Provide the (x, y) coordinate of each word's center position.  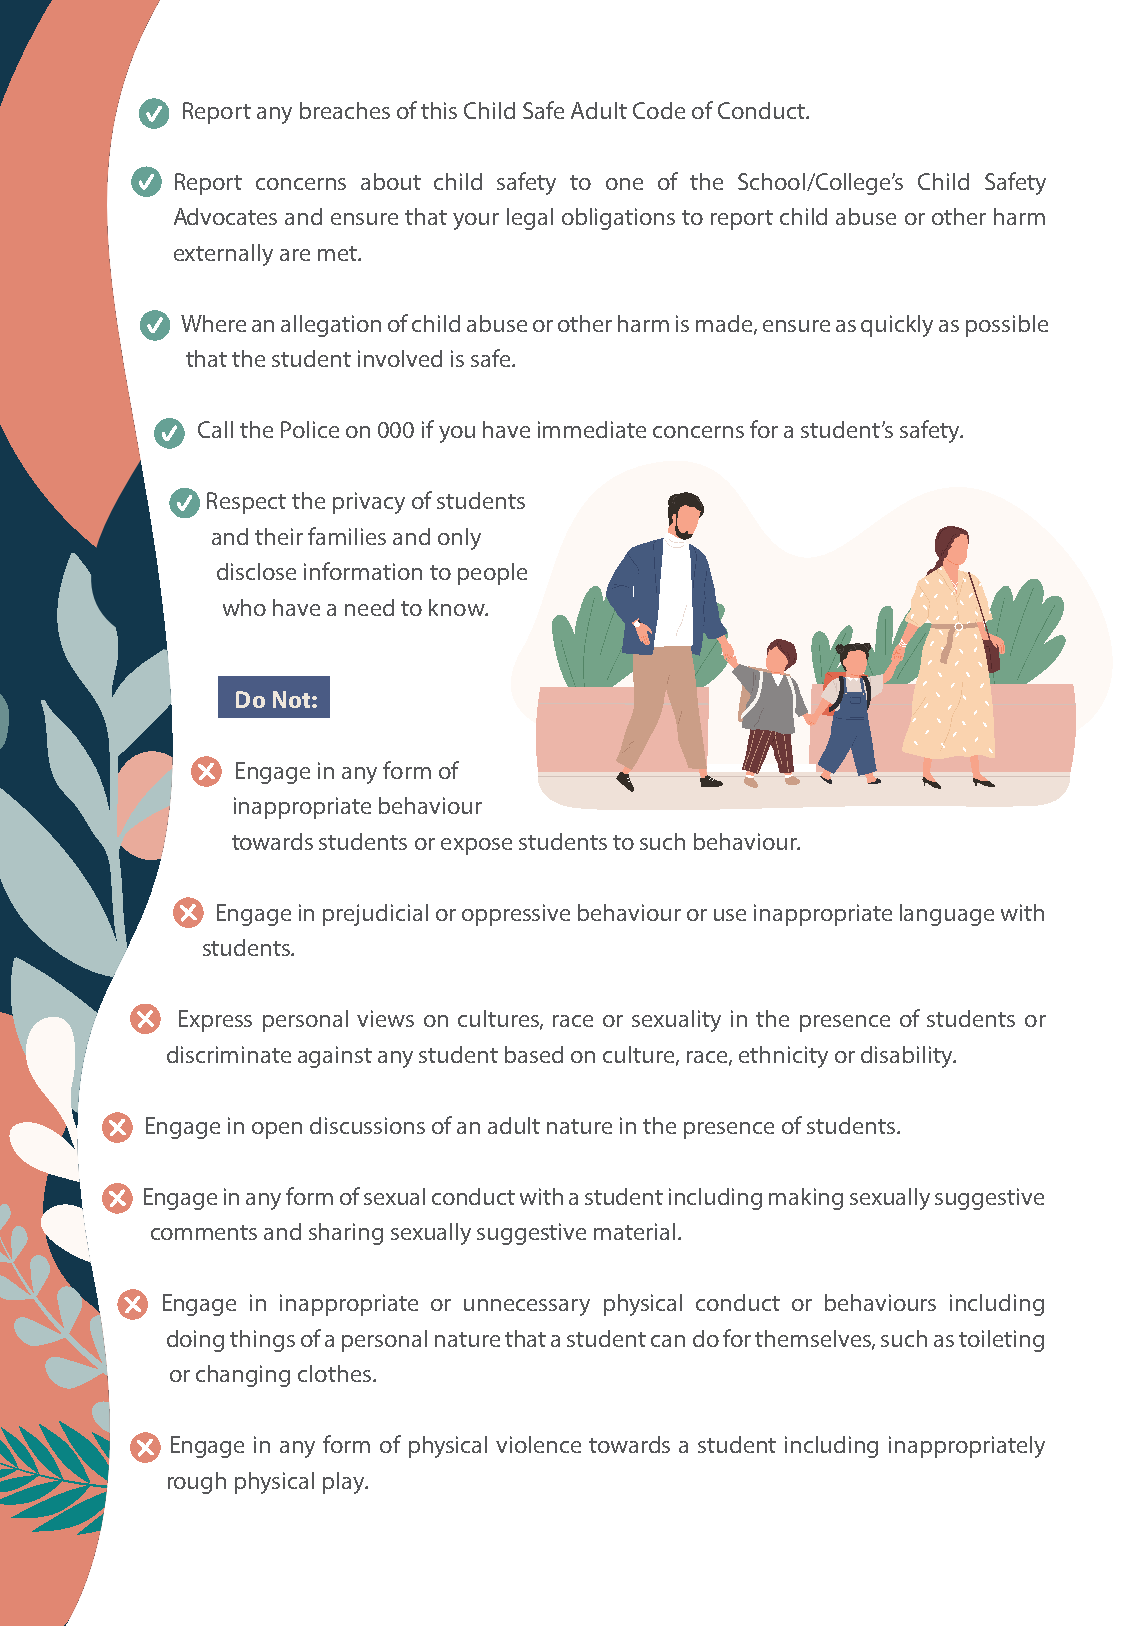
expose (476, 846)
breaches (345, 110)
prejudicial (375, 915)
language (947, 915)
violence (538, 1444)
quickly (897, 326)
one (624, 184)
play (345, 1483)
